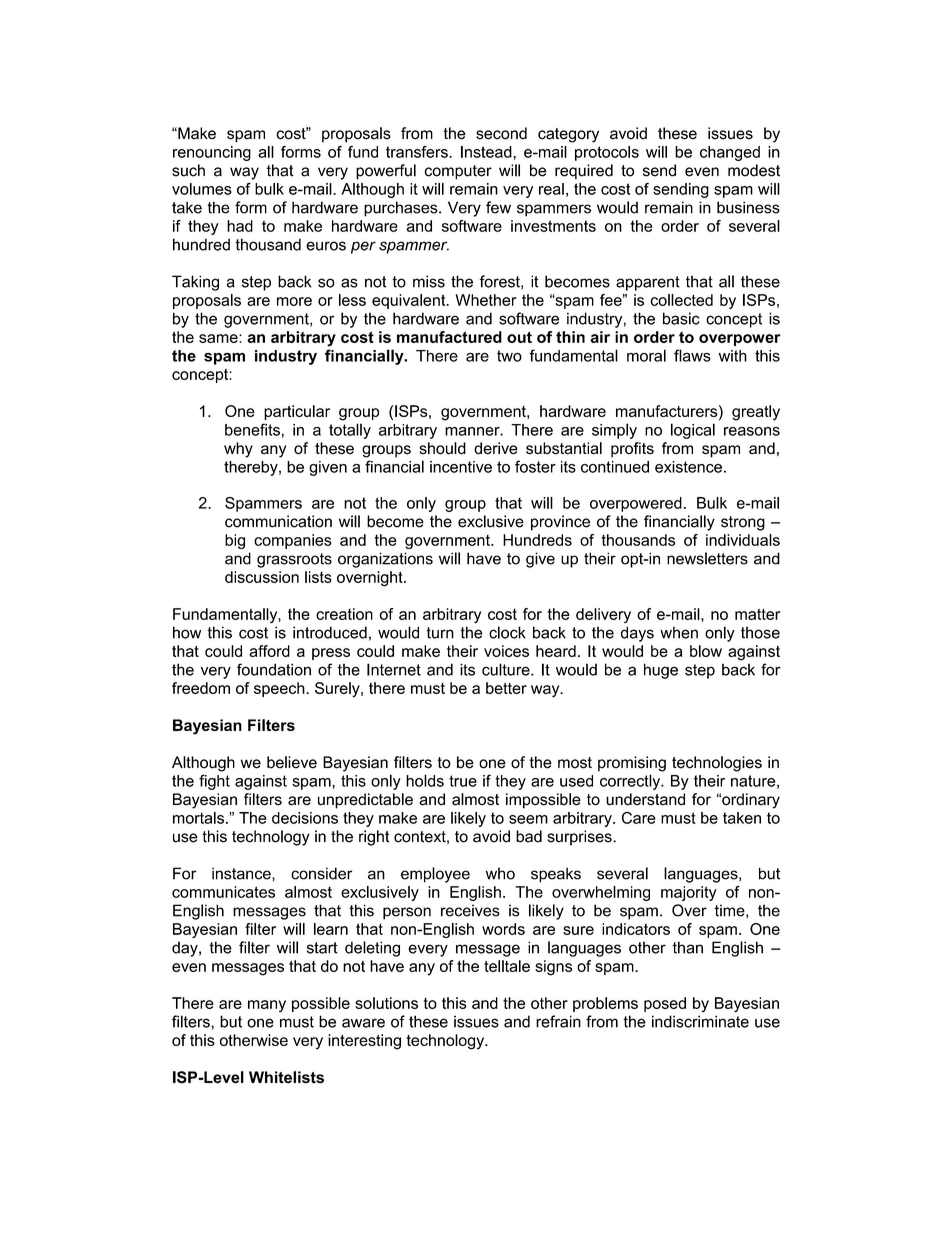 Image resolution: width=952 pixels, height=1233 pixels. I want to click on changed, so click(730, 153).
